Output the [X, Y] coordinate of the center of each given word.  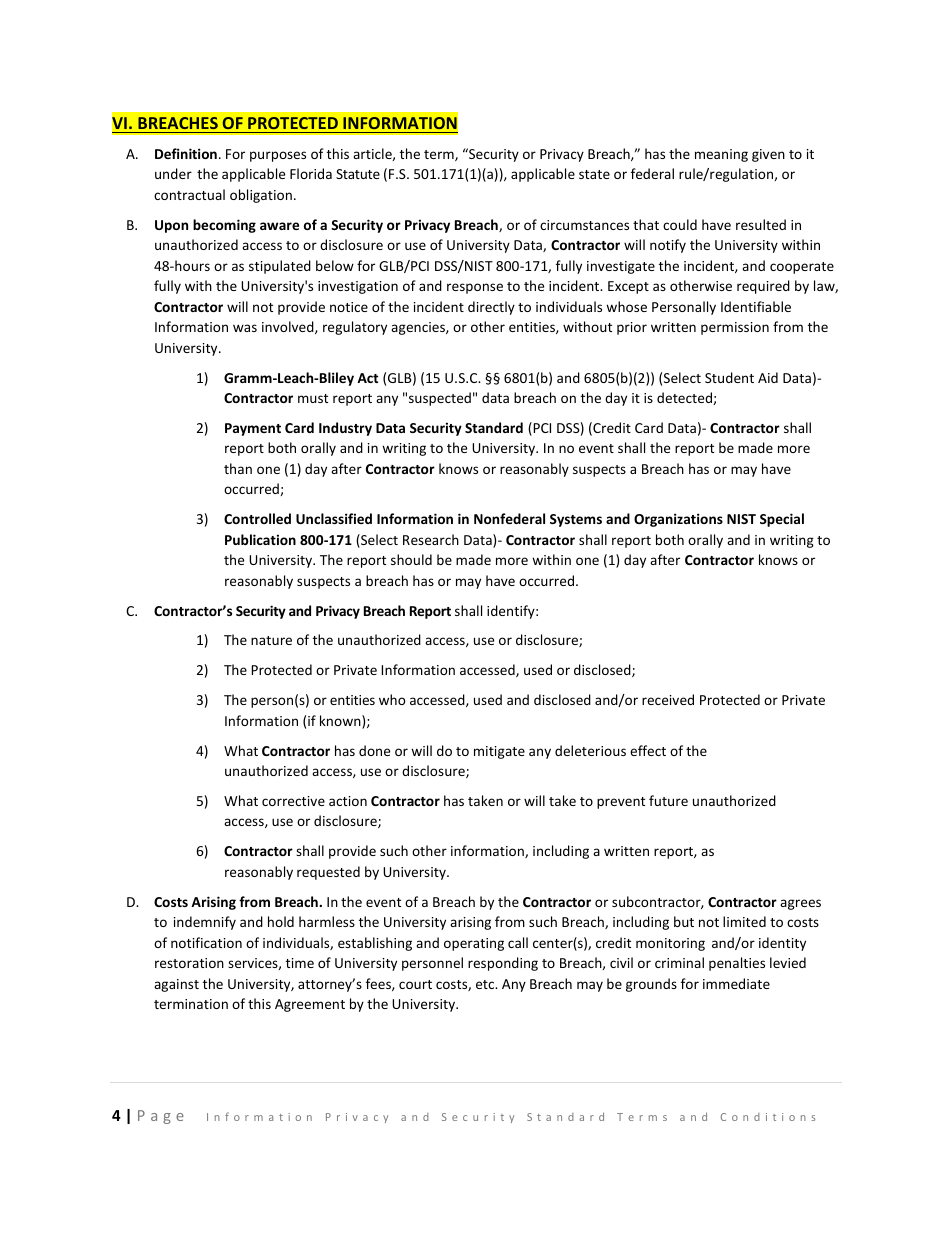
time [300, 963]
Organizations [678, 520]
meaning [721, 155]
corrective [293, 801]
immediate [736, 983]
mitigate [499, 752]
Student [729, 377]
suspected [440, 399]
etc [486, 984]
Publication [260, 539]
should [411, 559]
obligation [261, 196]
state [594, 174]
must [313, 398]
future [668, 800]
